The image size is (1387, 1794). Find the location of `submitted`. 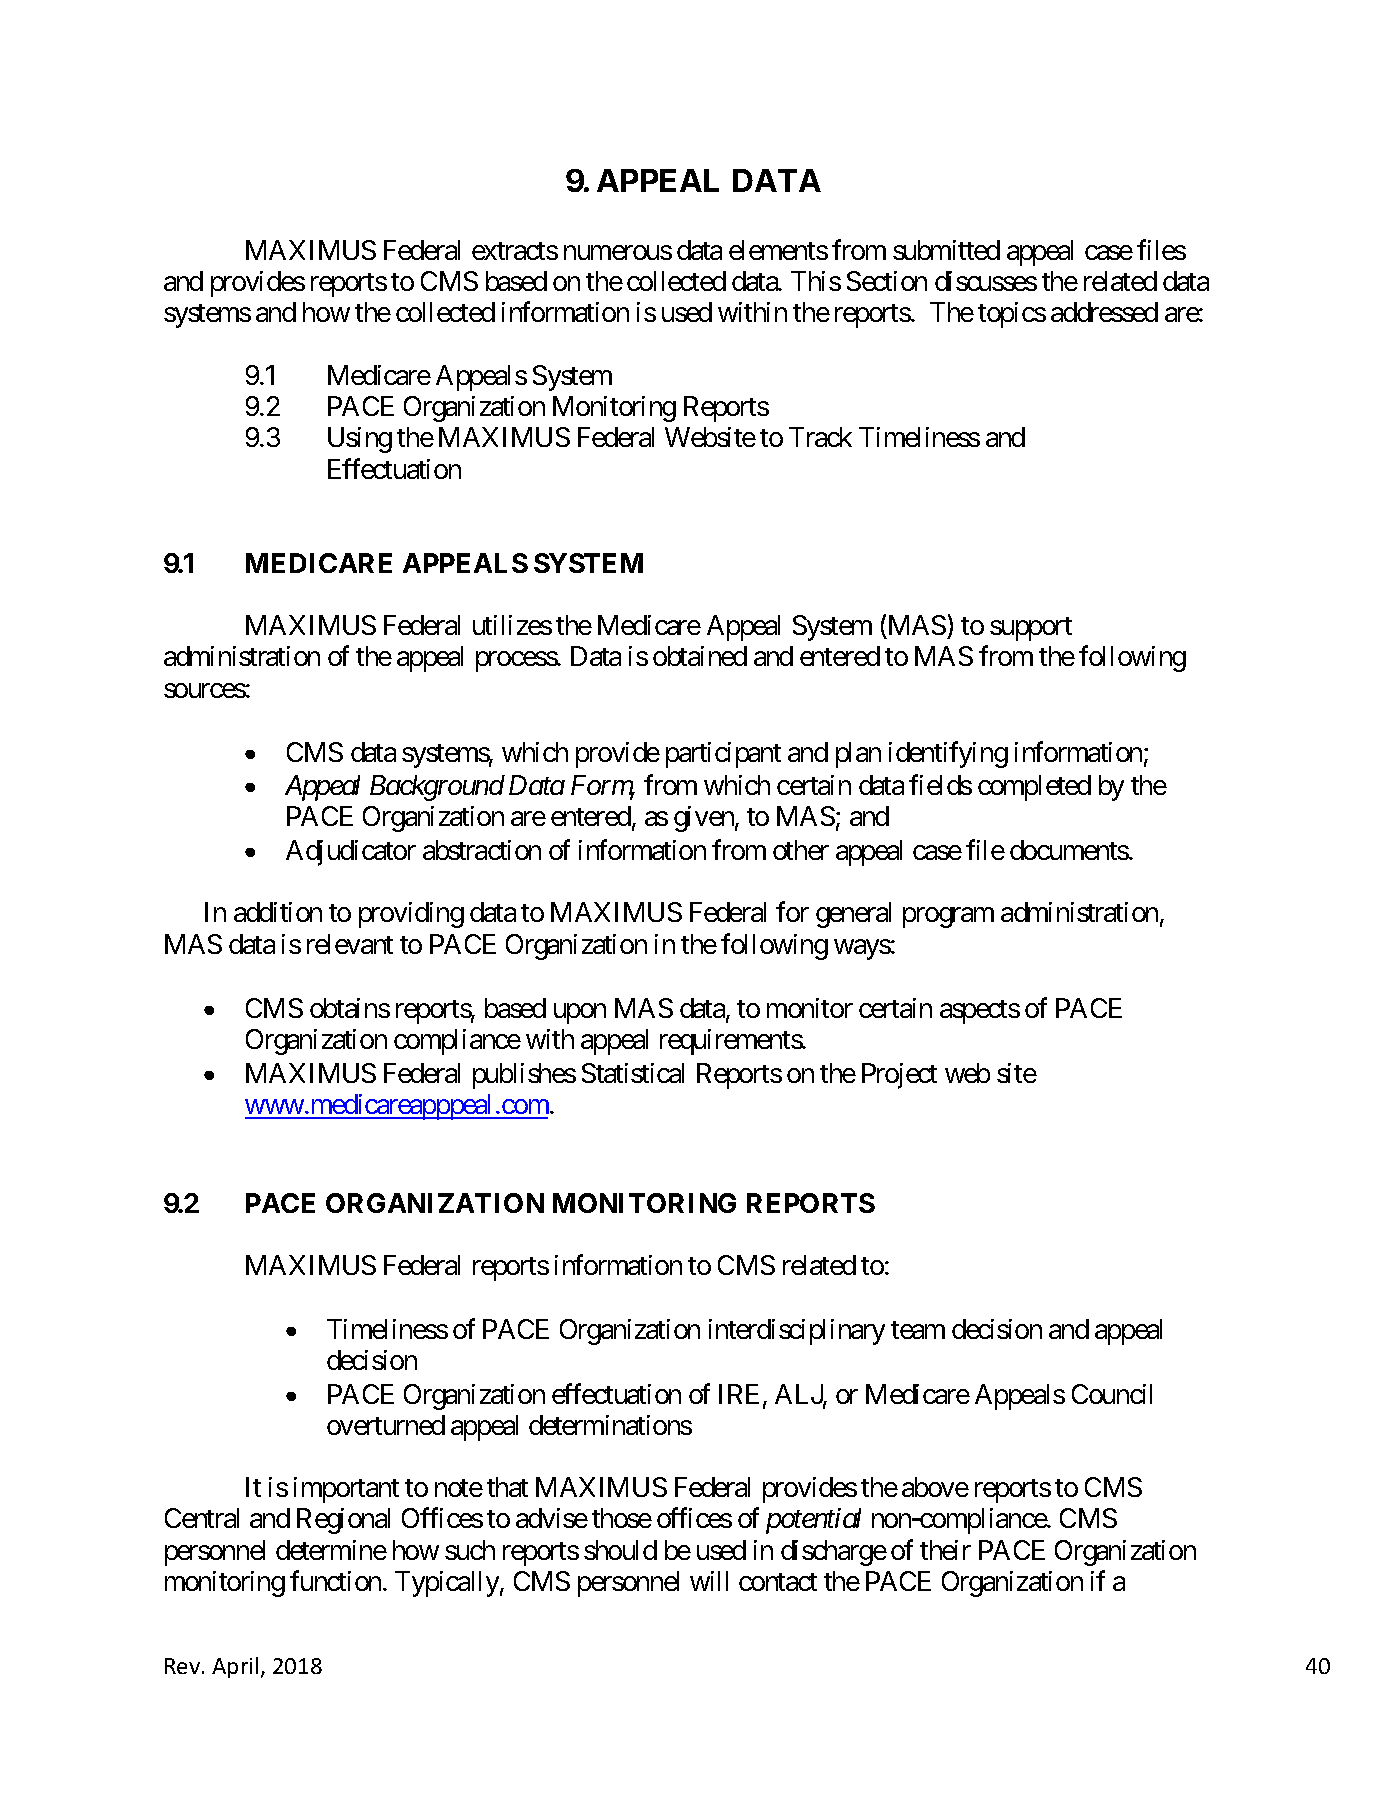

submitted is located at coordinates (946, 250).
